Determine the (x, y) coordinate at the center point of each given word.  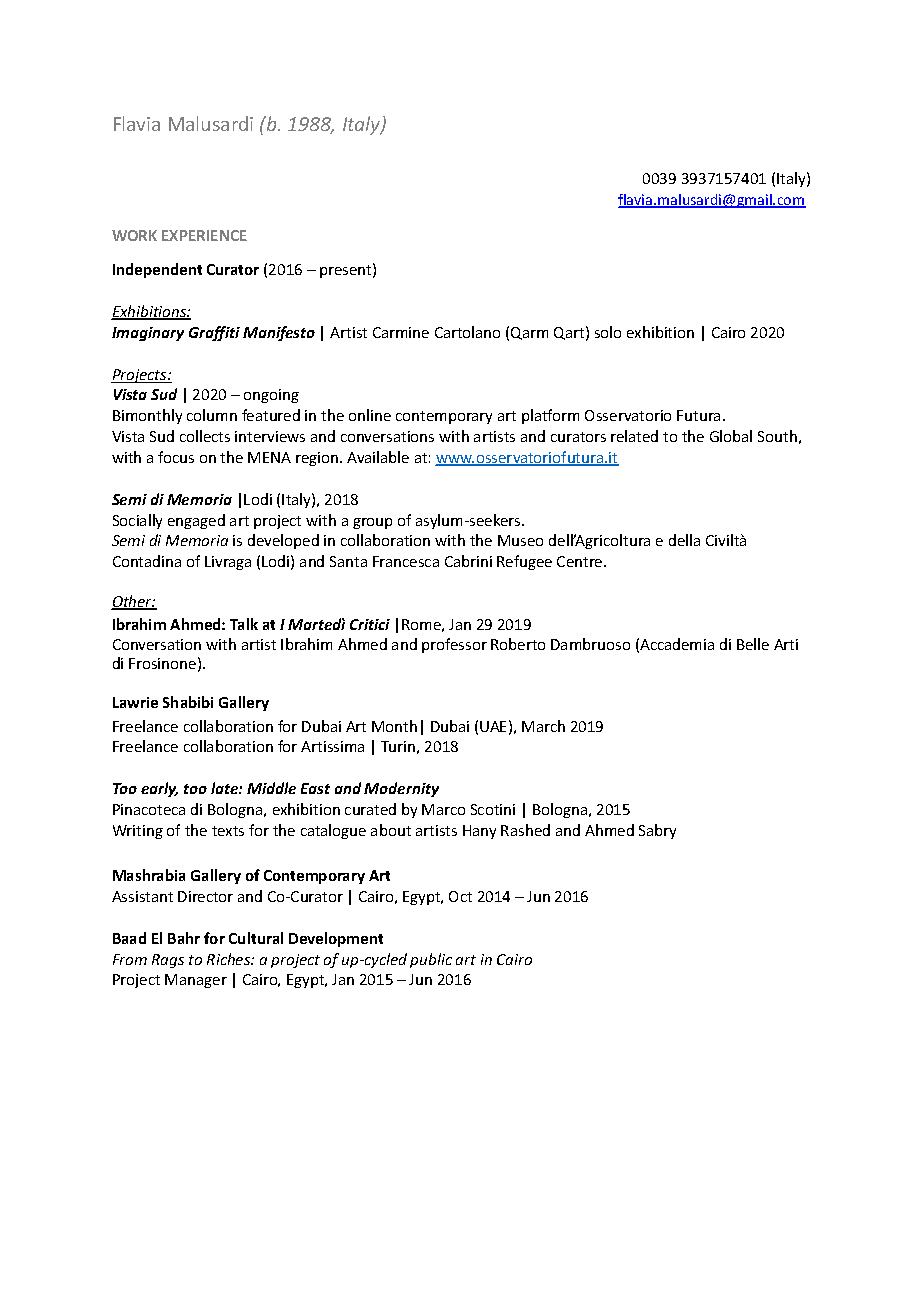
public (431, 960)
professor (454, 645)
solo (608, 332)
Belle (753, 644)
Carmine (401, 332)
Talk (244, 624)
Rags (168, 961)
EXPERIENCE (204, 235)
